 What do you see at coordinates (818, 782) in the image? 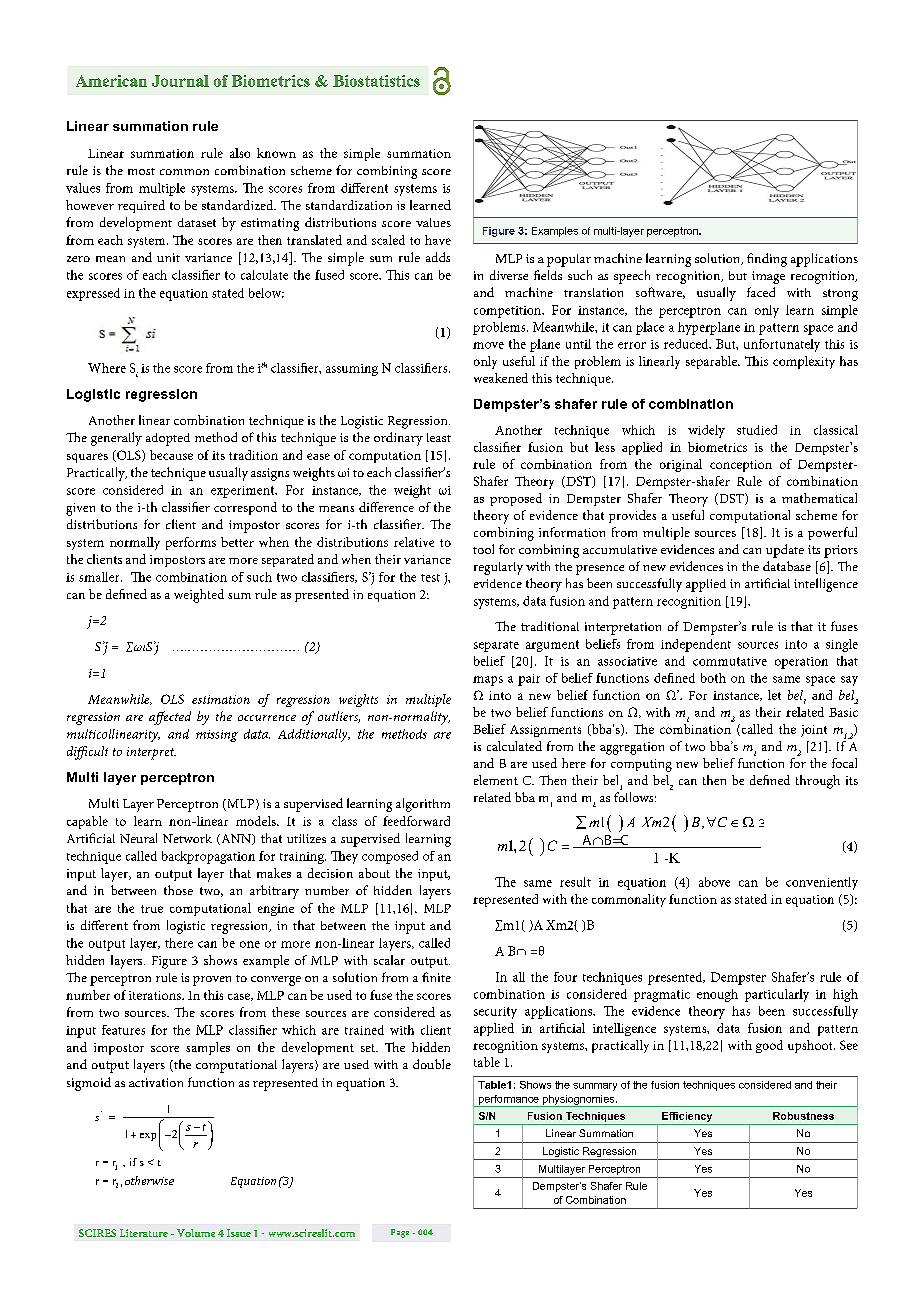
I see `through` at bounding box center [818, 782].
